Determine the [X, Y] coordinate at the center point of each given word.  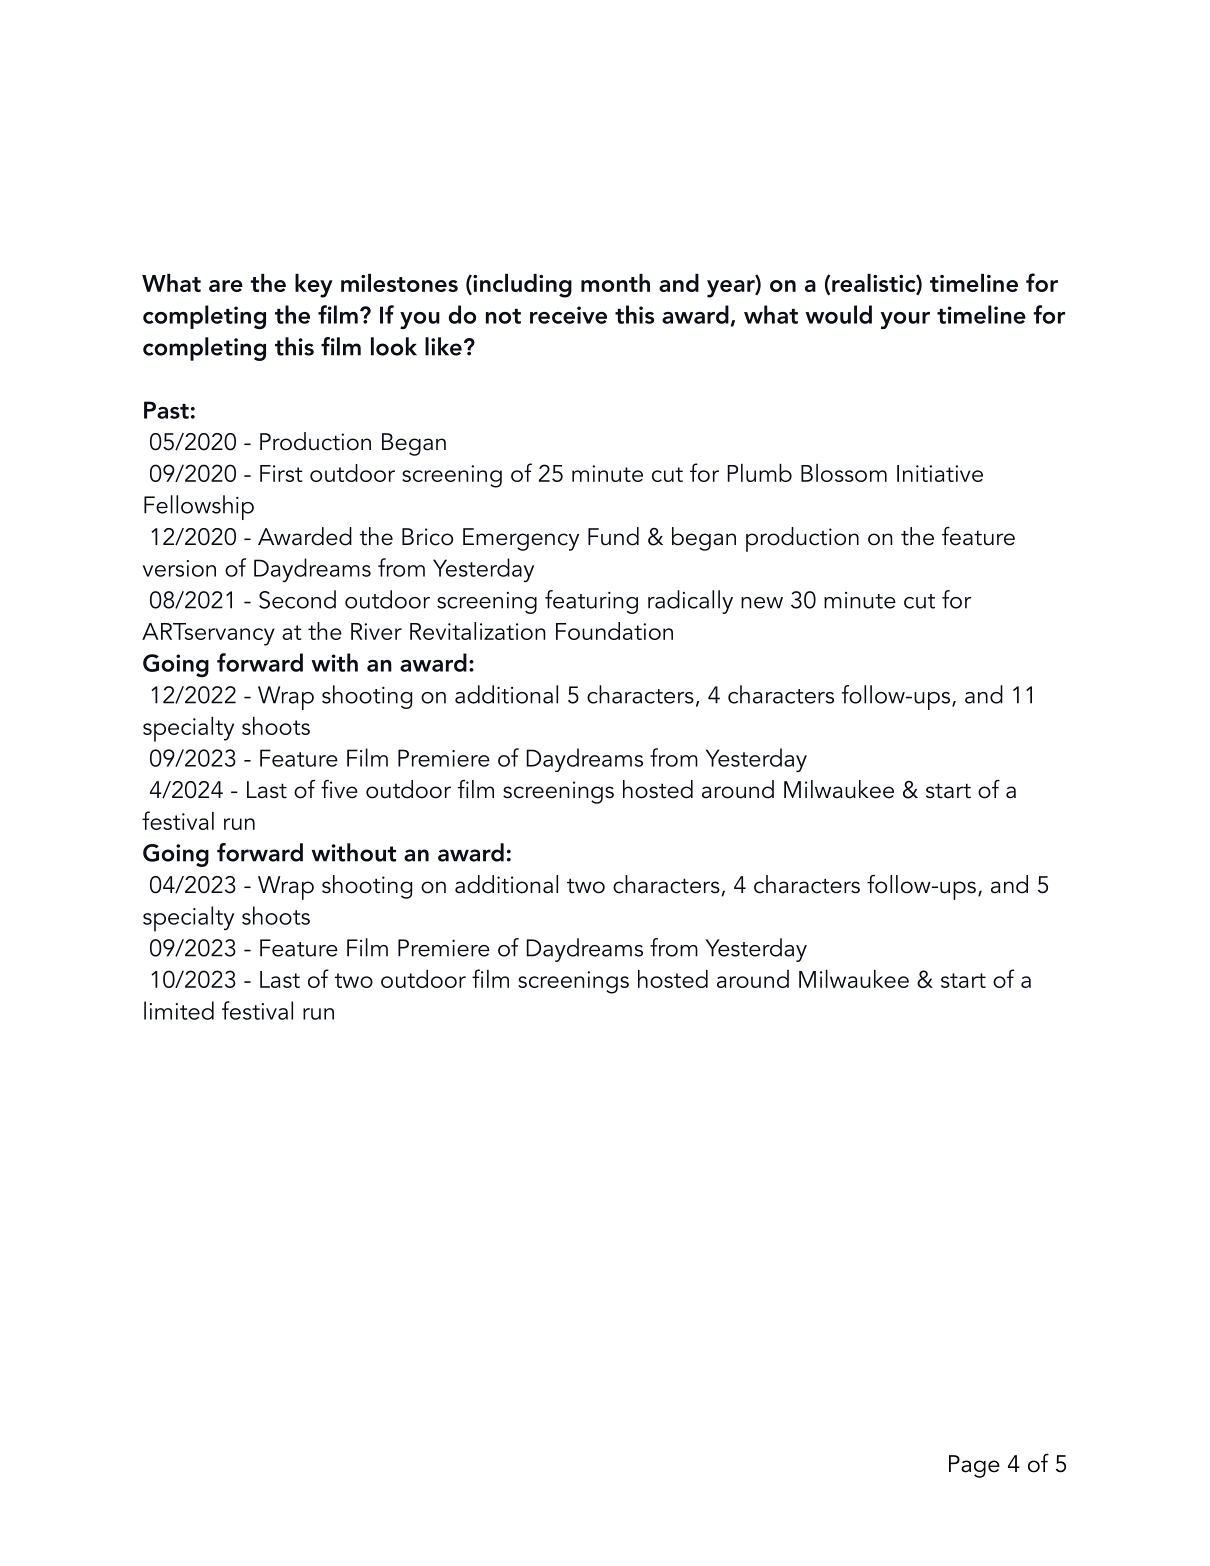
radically [690, 602]
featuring [591, 602]
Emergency [521, 539]
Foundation [614, 631]
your [905, 320]
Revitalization [478, 631]
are [226, 286]
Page [974, 1466]
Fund [613, 536]
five [339, 789]
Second [297, 599]
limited [179, 1010]
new [762, 603]
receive [568, 315]
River [376, 631]
